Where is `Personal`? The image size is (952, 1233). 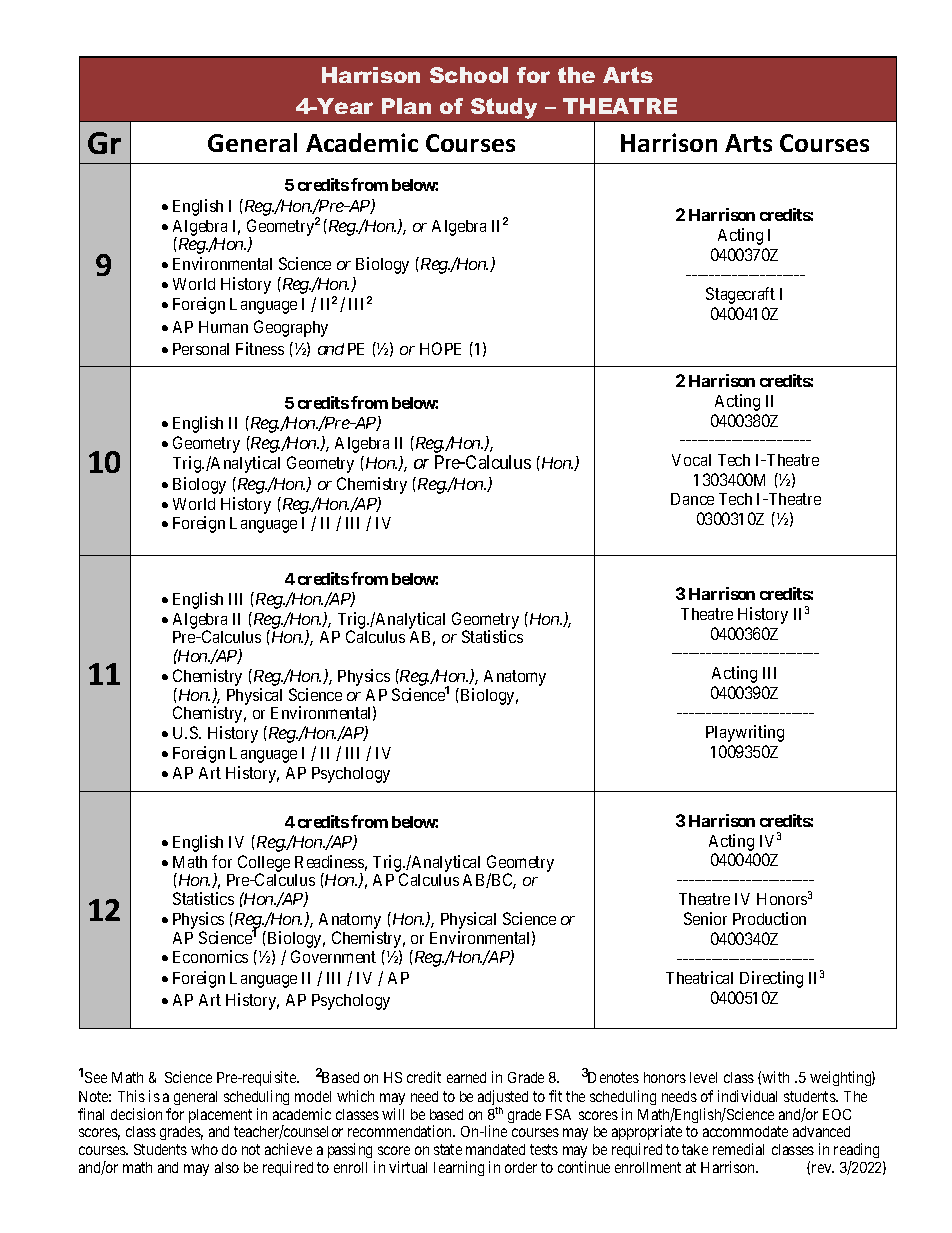
Personal is located at coordinates (201, 349).
